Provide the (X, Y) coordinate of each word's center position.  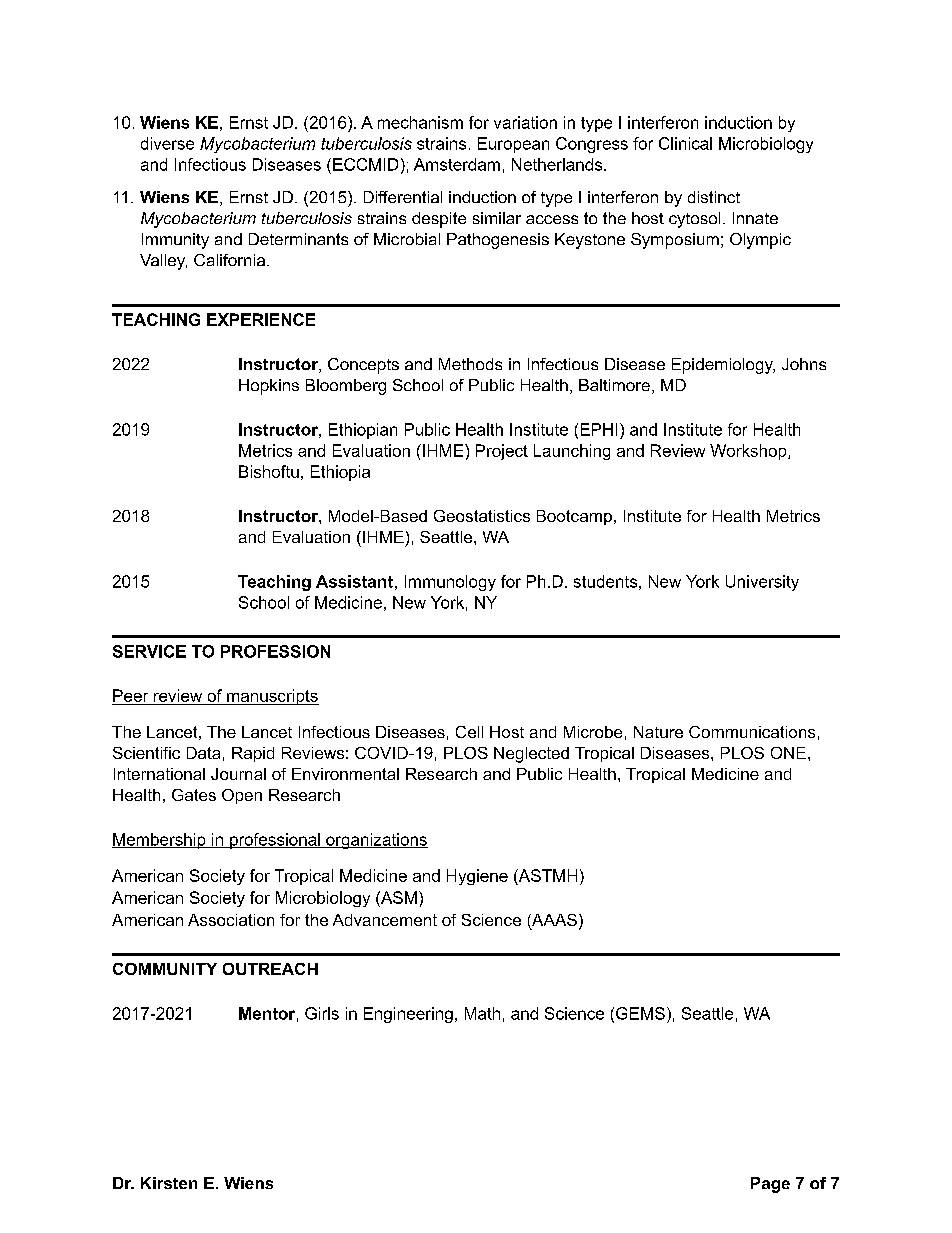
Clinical (685, 143)
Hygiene (477, 877)
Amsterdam (457, 164)
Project (502, 452)
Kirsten (169, 1183)
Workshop (749, 452)
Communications (752, 732)
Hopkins (269, 387)
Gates (194, 795)
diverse (167, 143)
